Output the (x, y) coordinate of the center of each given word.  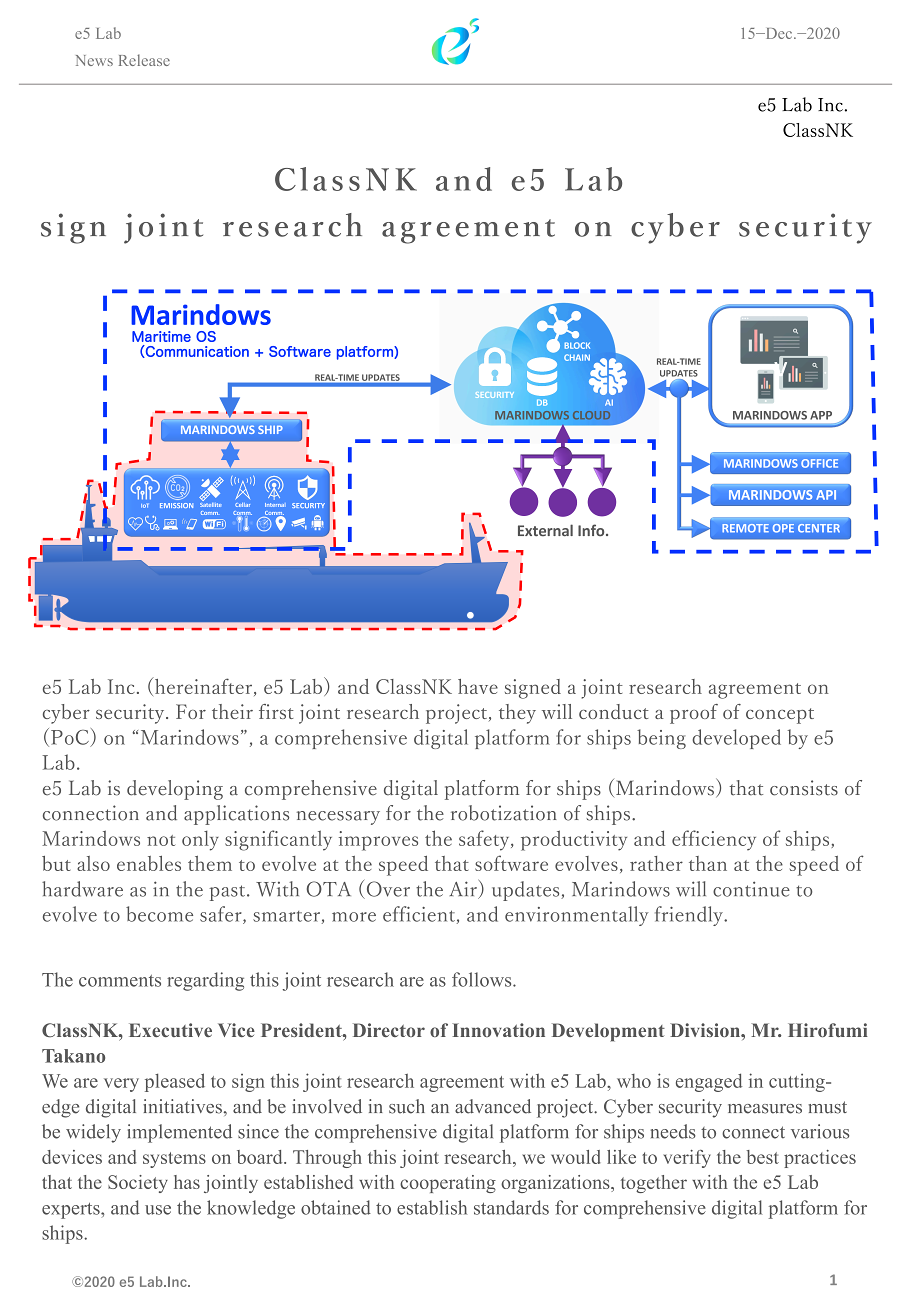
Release (144, 60)
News (94, 60)
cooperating (448, 1184)
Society (138, 1184)
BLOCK (577, 345)
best (763, 1157)
